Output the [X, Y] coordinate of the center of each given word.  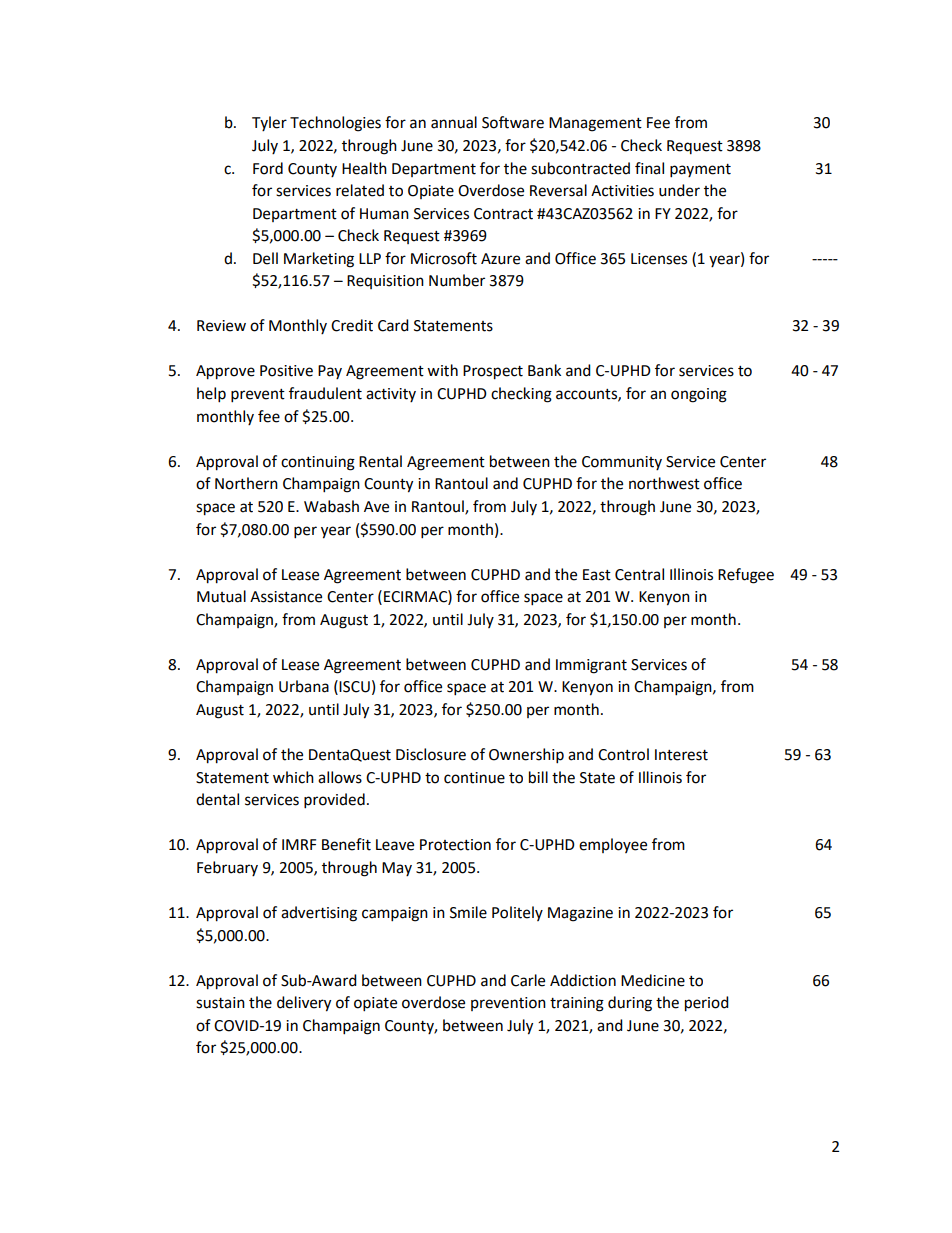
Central [639, 574]
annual [454, 122]
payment [700, 171]
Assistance [286, 597]
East [597, 575]
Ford [268, 168]
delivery [304, 1004]
